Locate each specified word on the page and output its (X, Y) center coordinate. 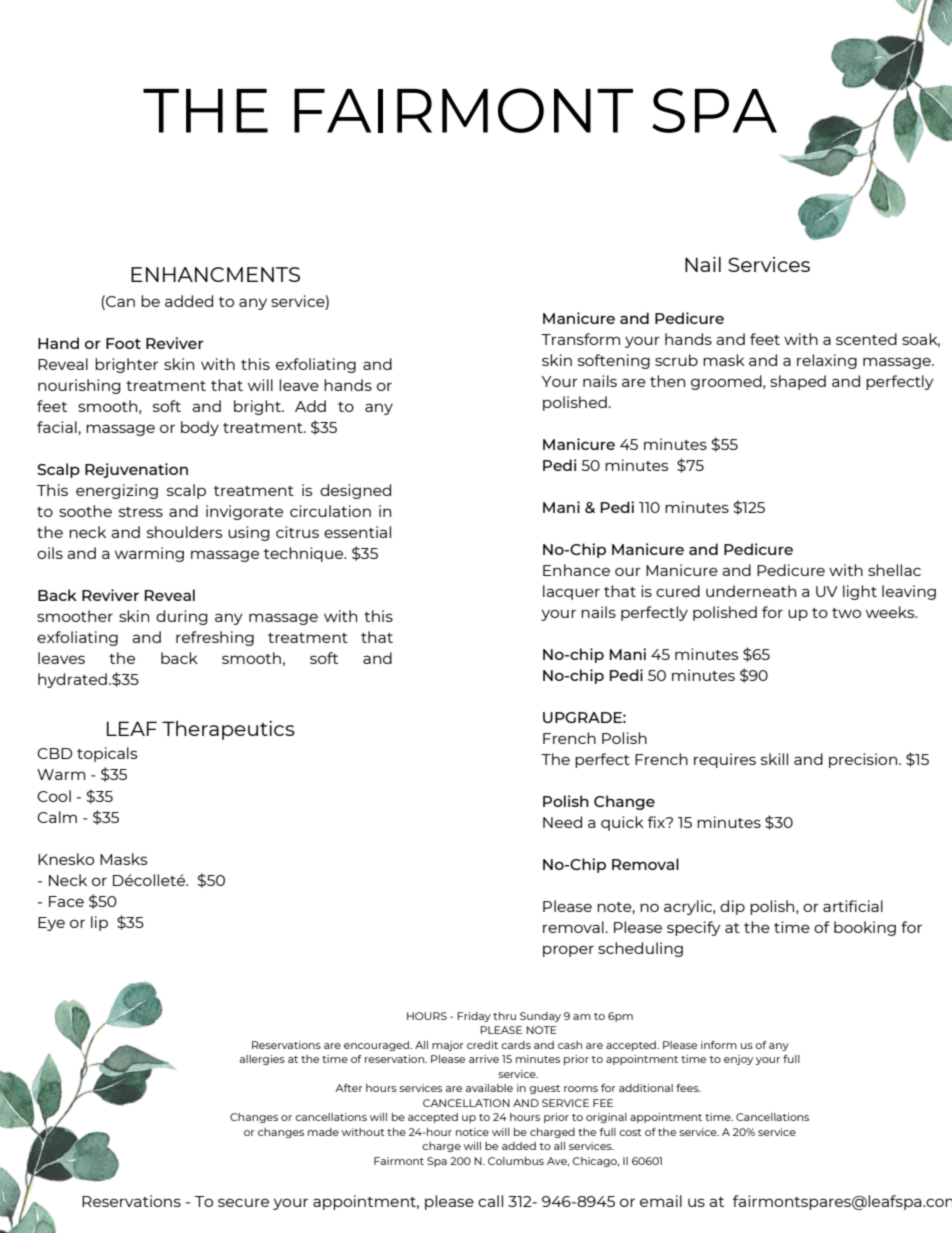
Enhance (576, 570)
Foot (123, 343)
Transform (580, 339)
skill (774, 759)
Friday (474, 1017)
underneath (751, 591)
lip (99, 923)
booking (865, 928)
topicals (107, 754)
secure (243, 1202)
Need (562, 822)
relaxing (827, 361)
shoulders (185, 532)
